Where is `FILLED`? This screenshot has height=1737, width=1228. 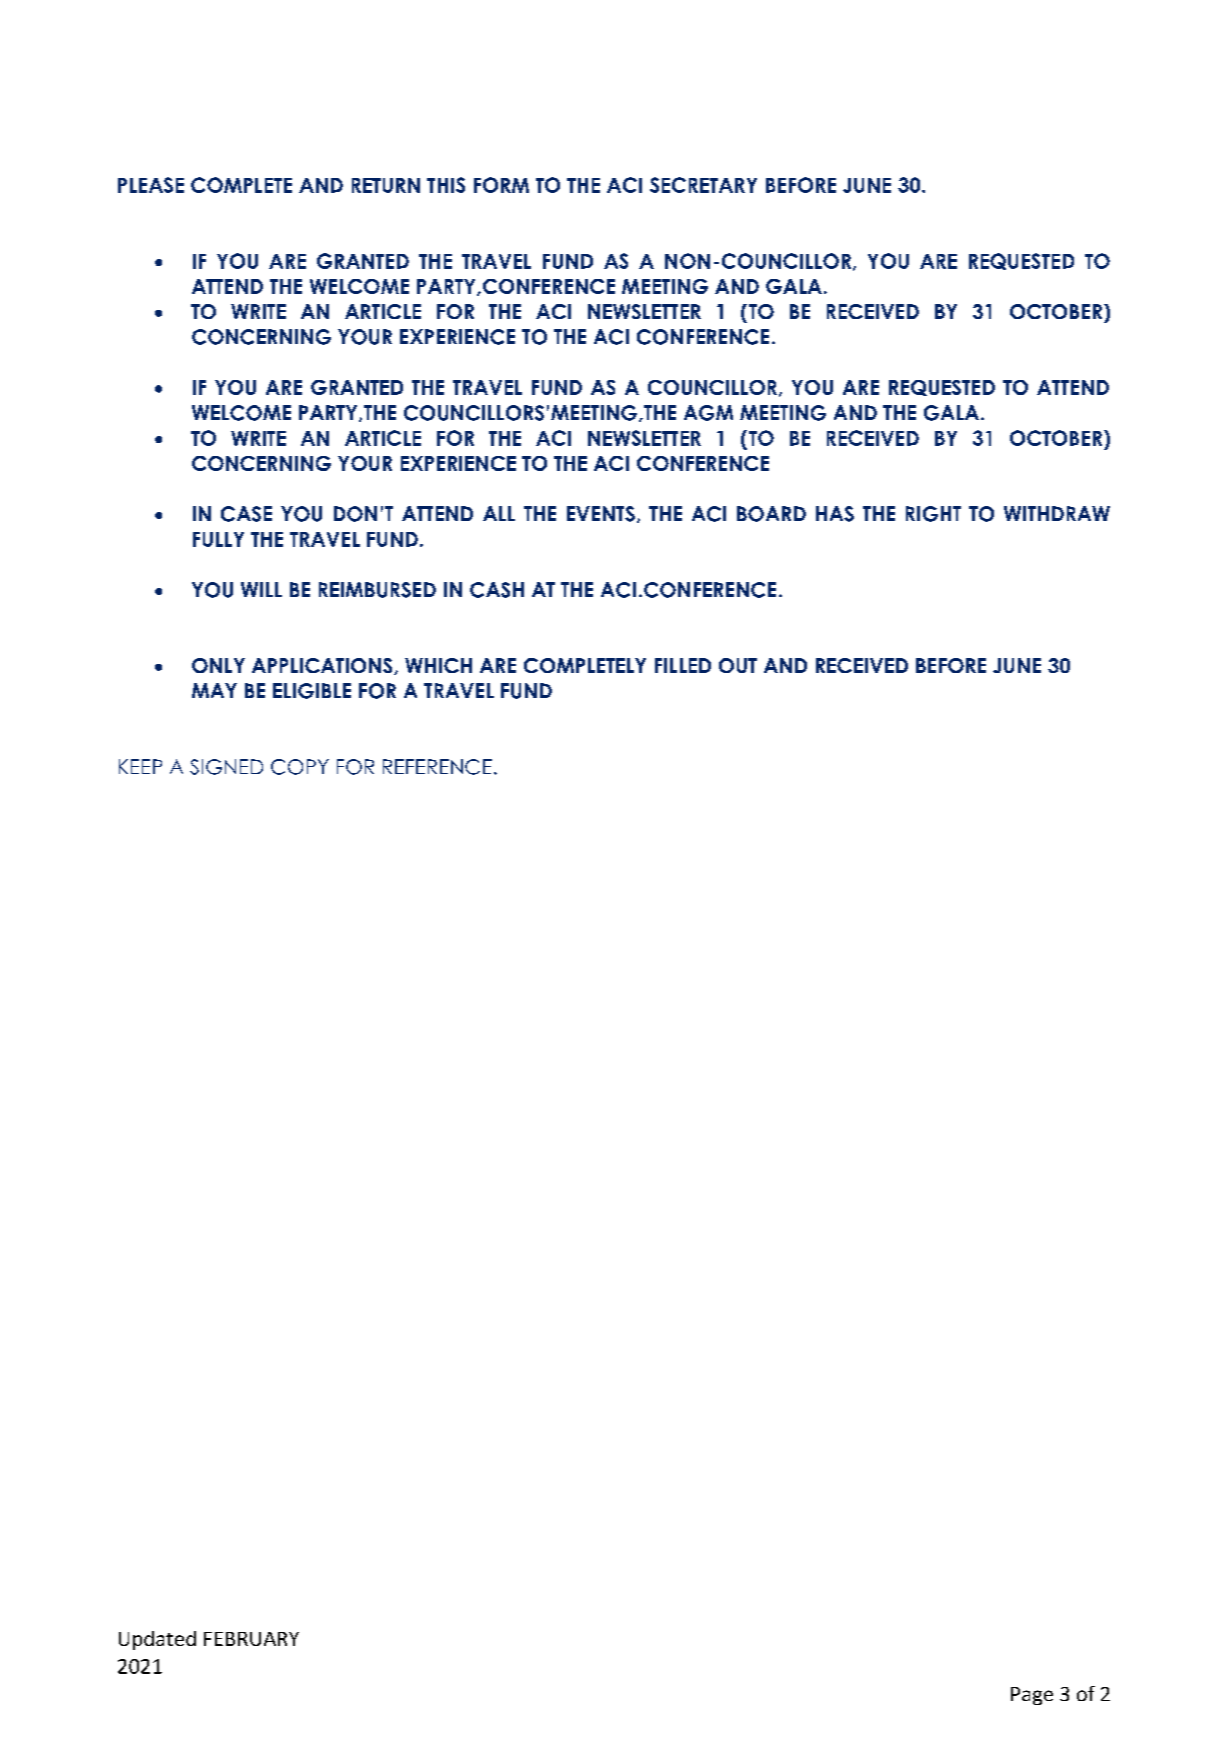
FILLED is located at coordinates (683, 665).
